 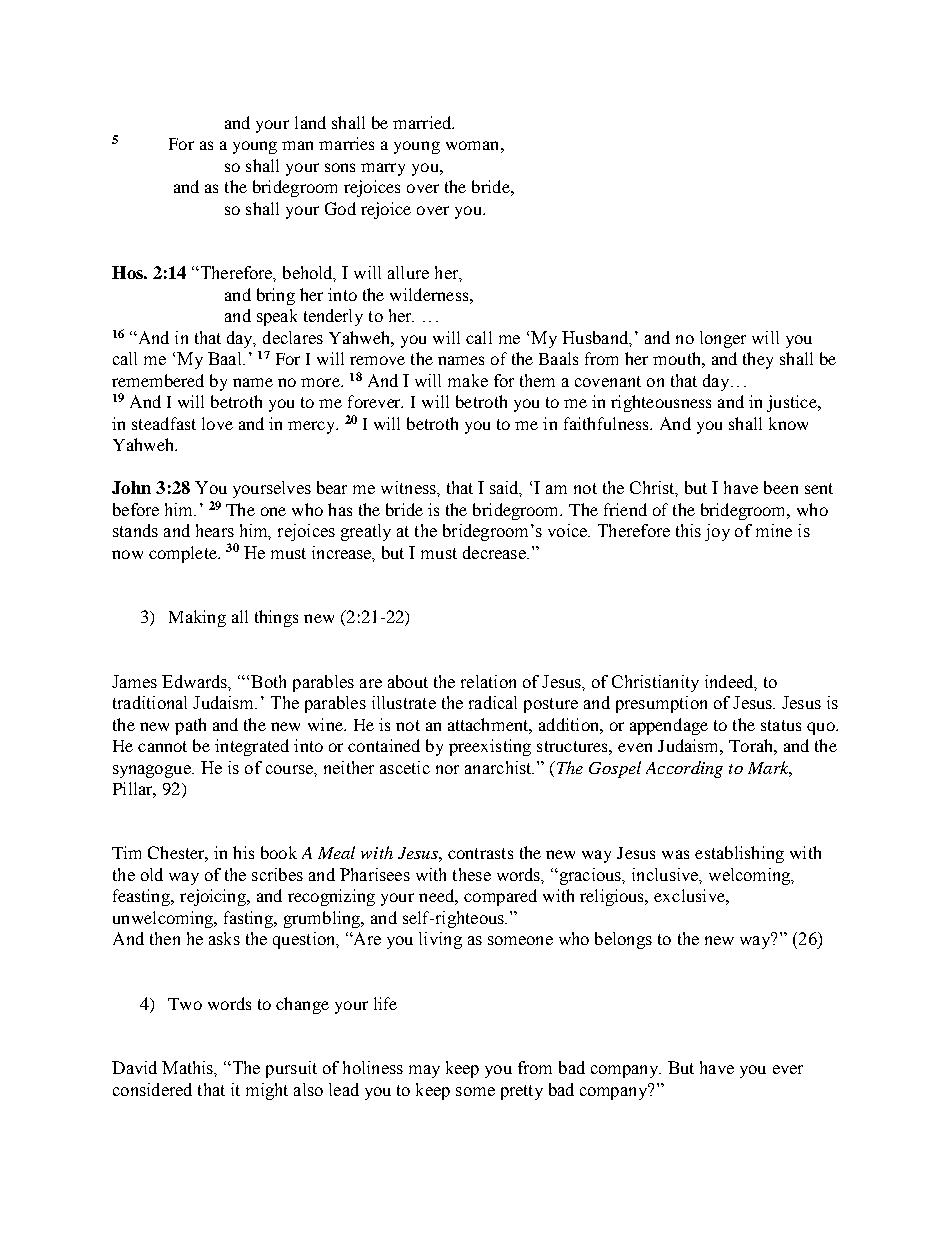 What do you see at coordinates (730, 682) in the screenshot?
I see `indeed` at bounding box center [730, 682].
